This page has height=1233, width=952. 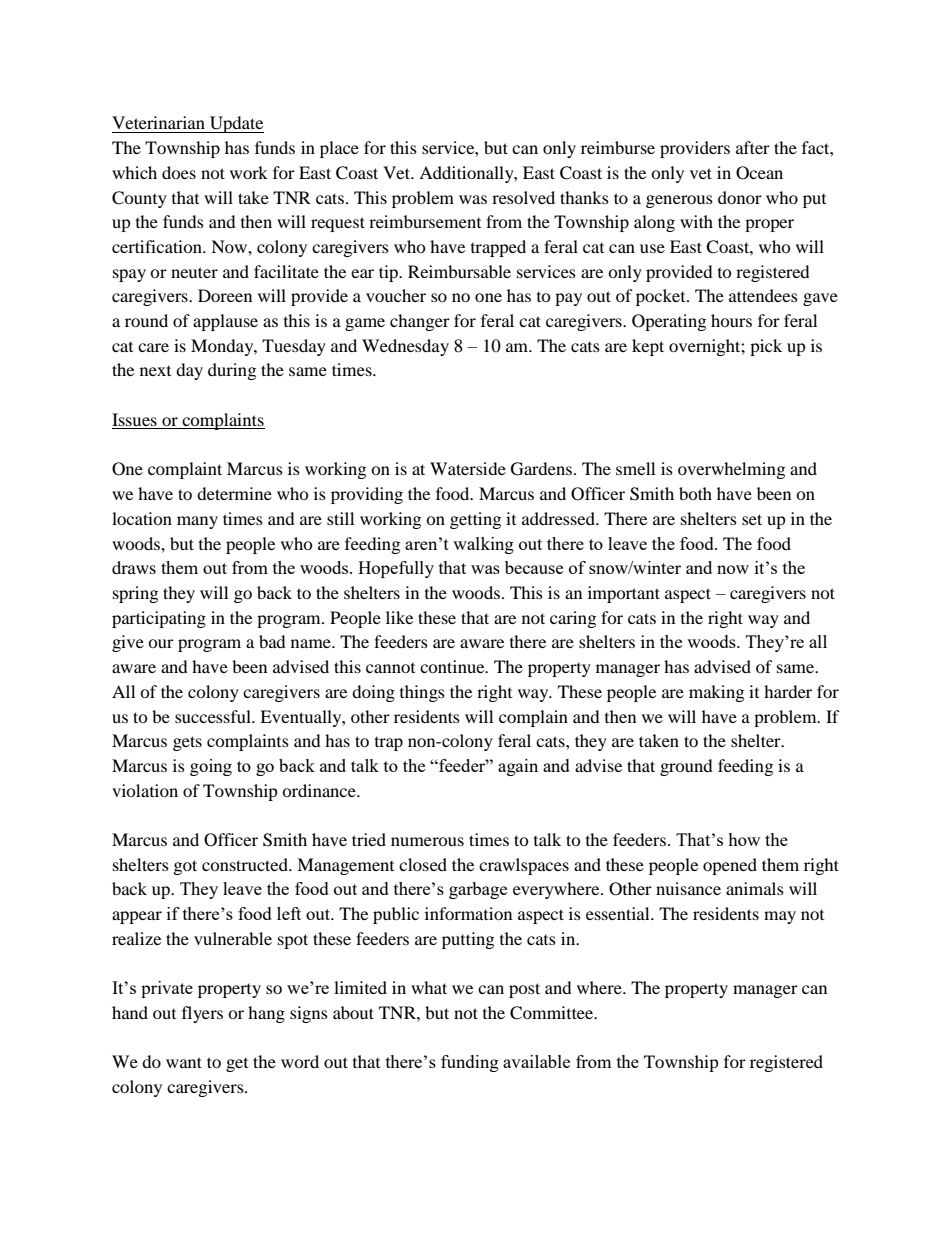 What do you see at coordinates (234, 493) in the page?
I see `determine` at bounding box center [234, 493].
